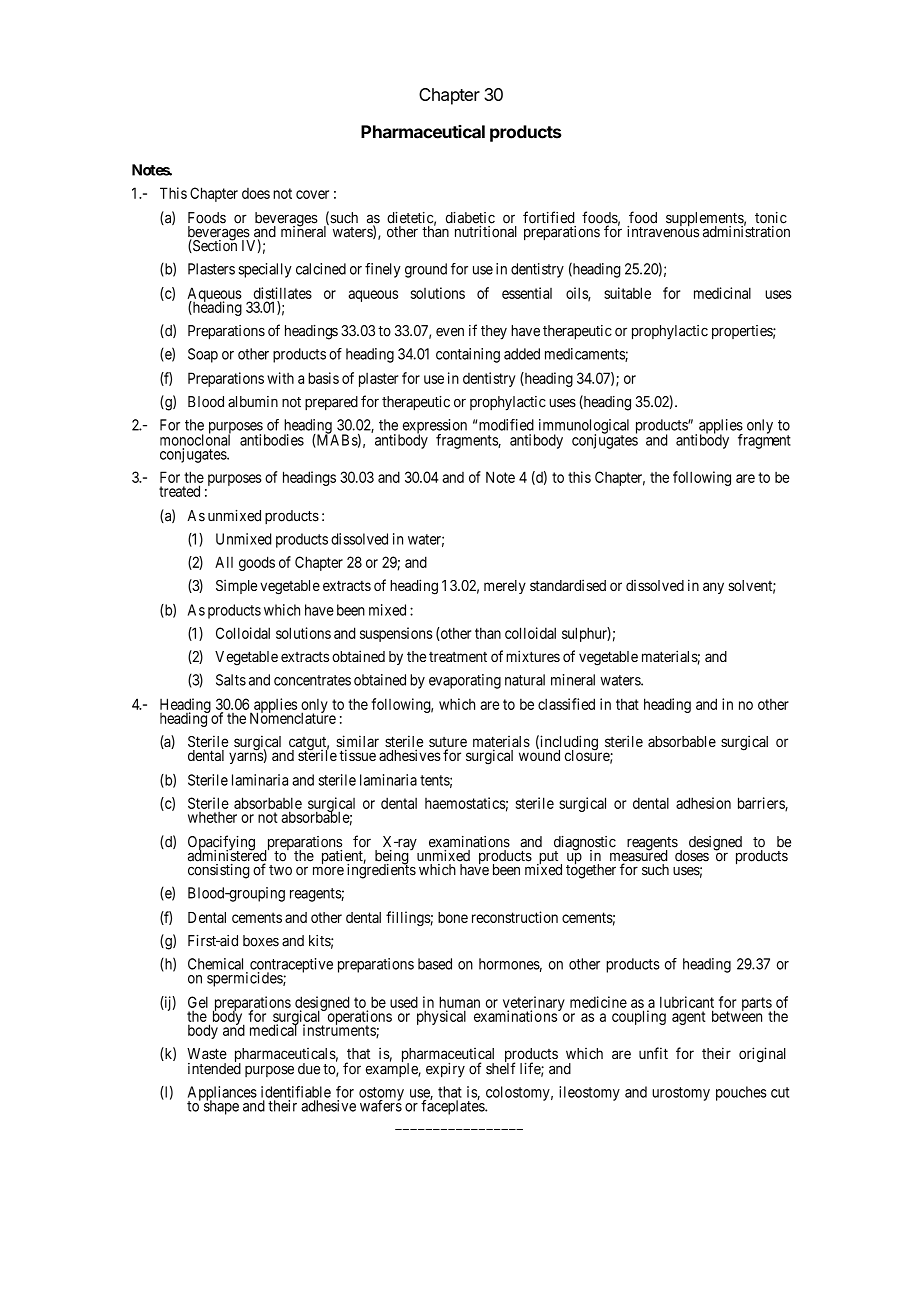  I want to click on antibodies, so click(272, 440).
